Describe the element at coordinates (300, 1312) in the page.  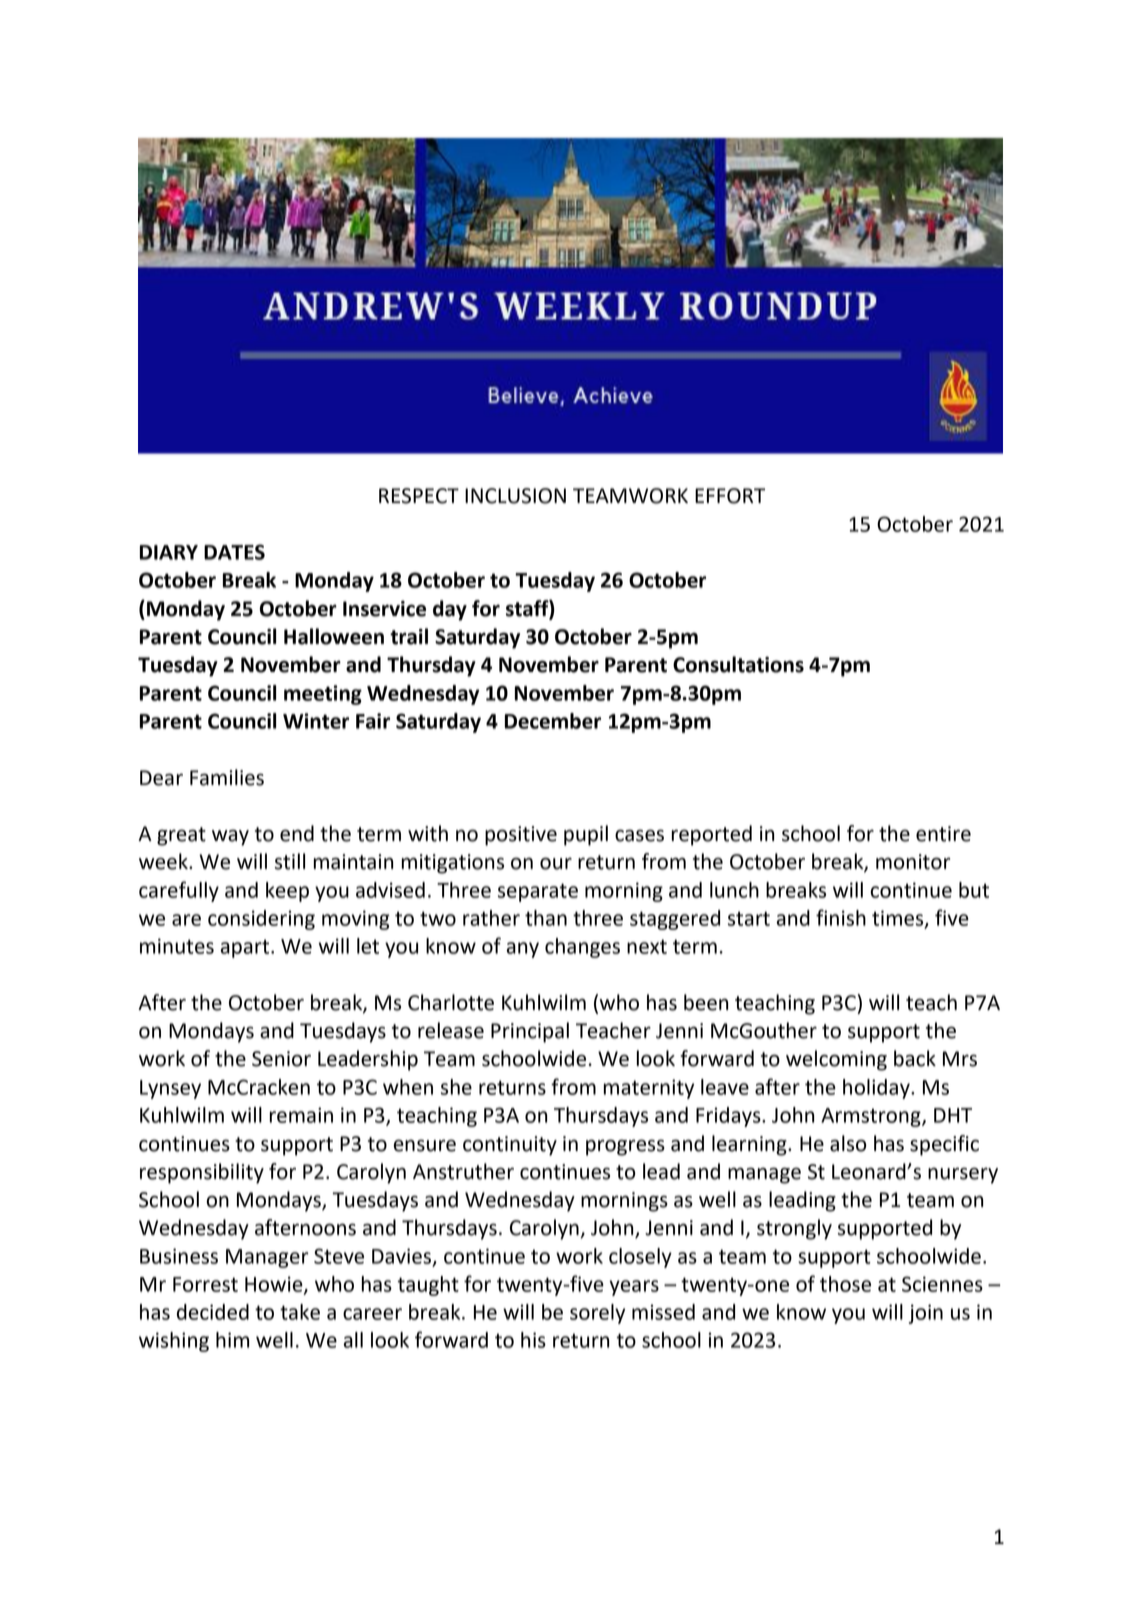
I see `take` at that location.
